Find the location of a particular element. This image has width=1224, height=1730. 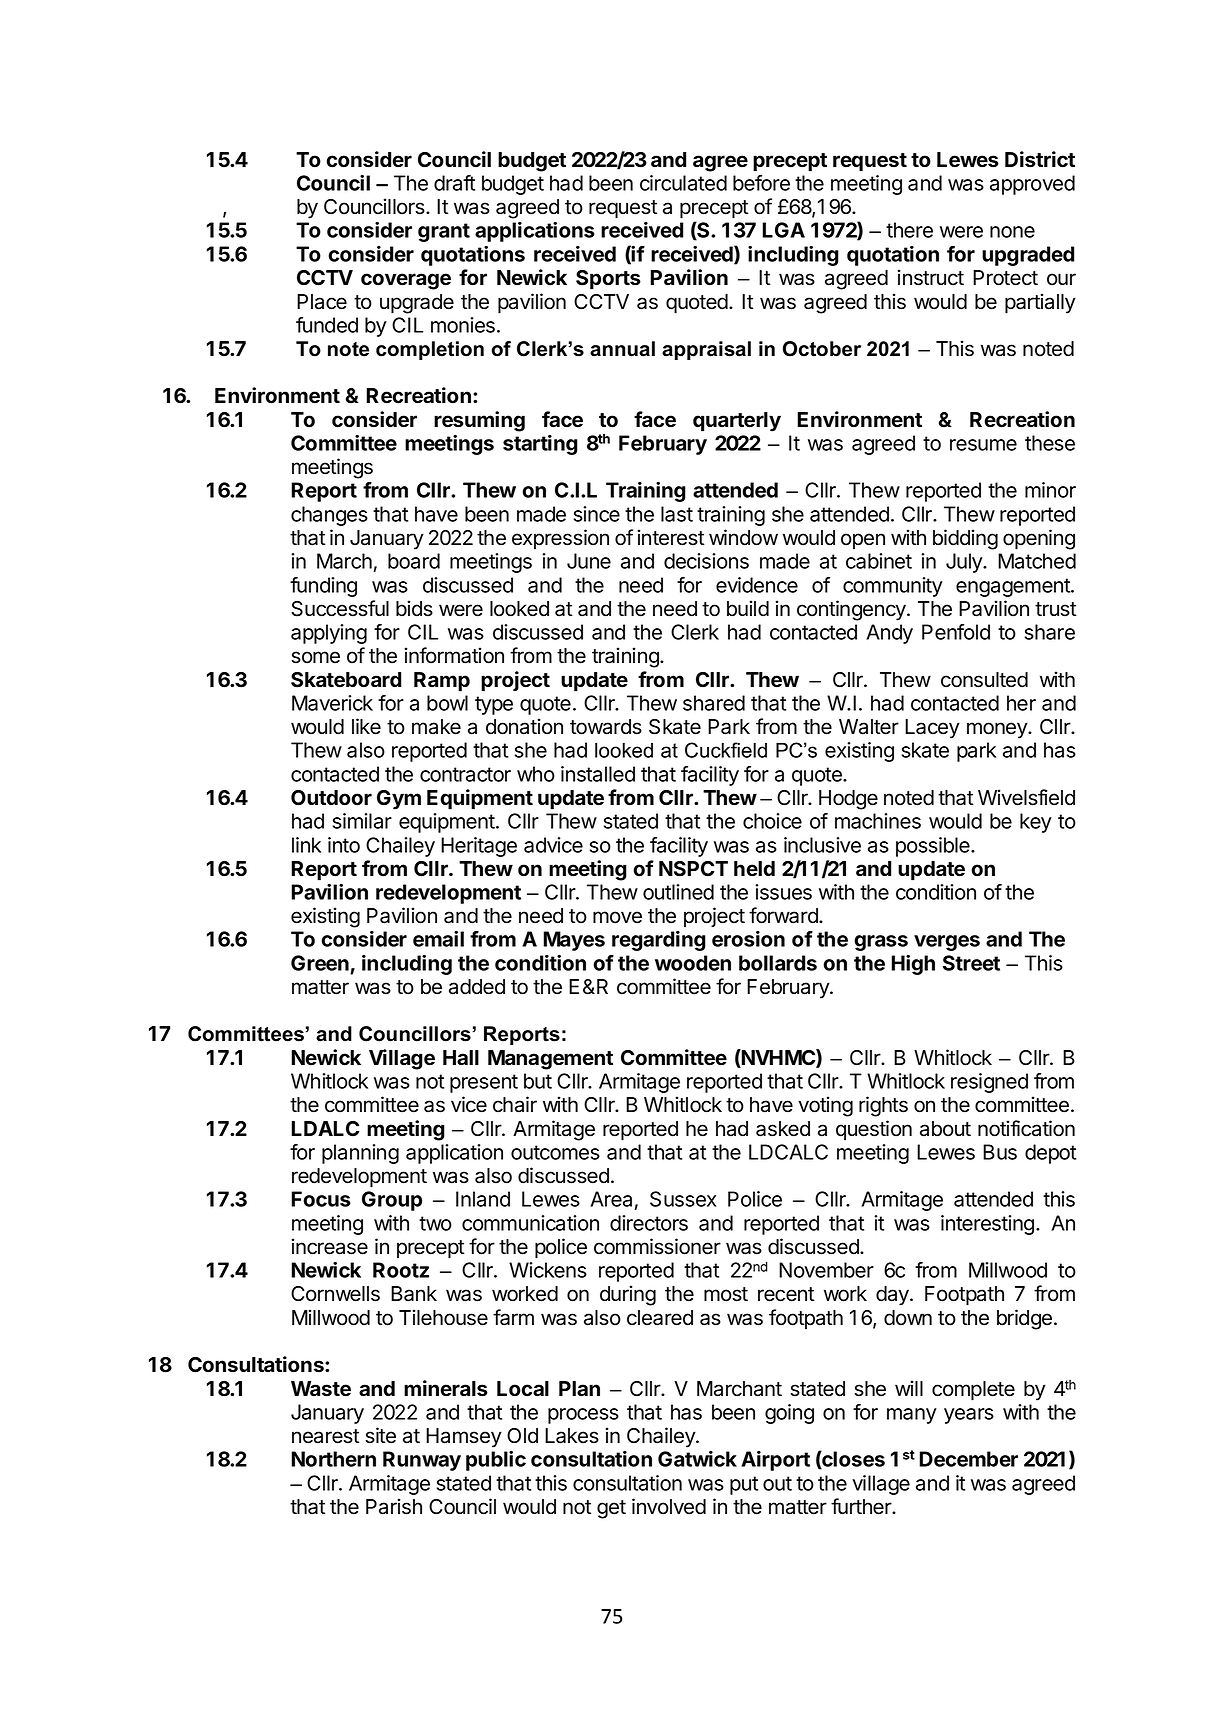

grant is located at coordinates (444, 232).
